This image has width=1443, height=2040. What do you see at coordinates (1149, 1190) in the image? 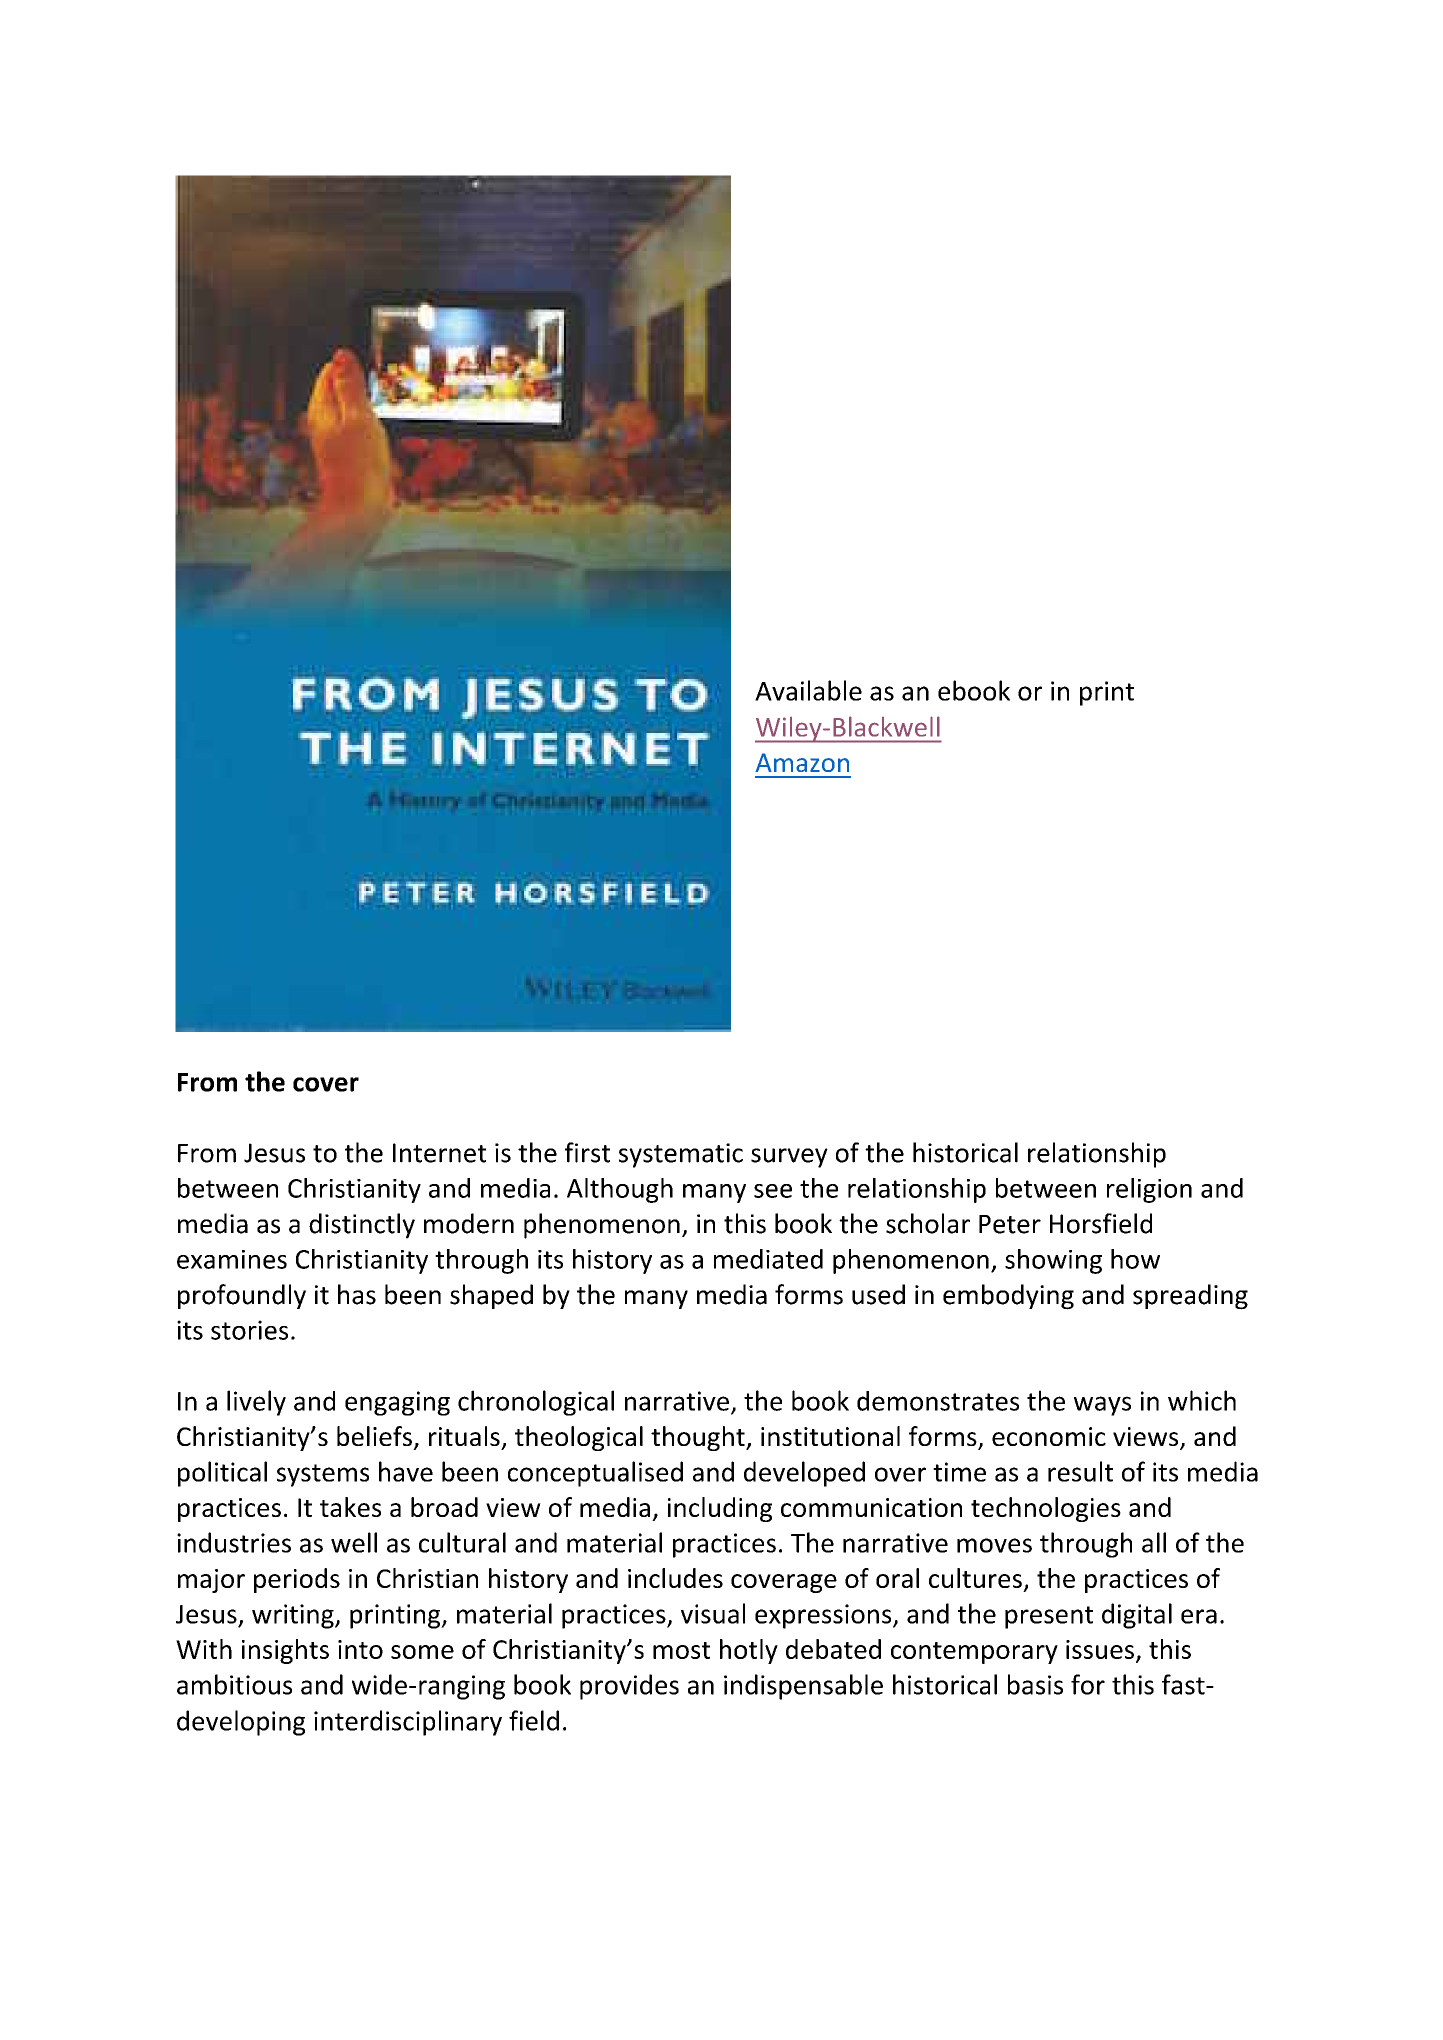
I see `religion` at bounding box center [1149, 1190].
